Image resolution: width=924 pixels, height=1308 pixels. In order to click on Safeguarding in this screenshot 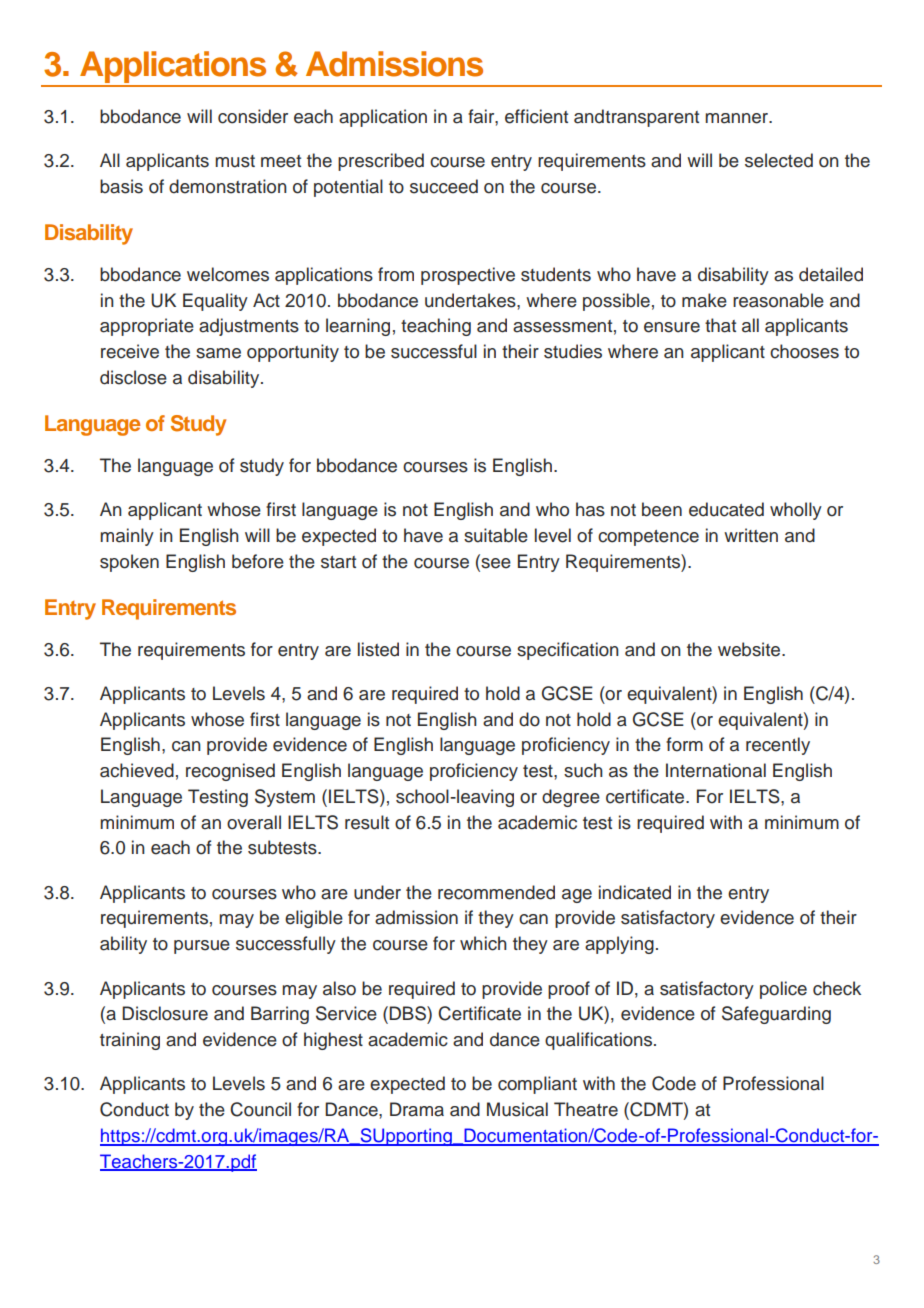, I will do `click(776, 1015)`.
